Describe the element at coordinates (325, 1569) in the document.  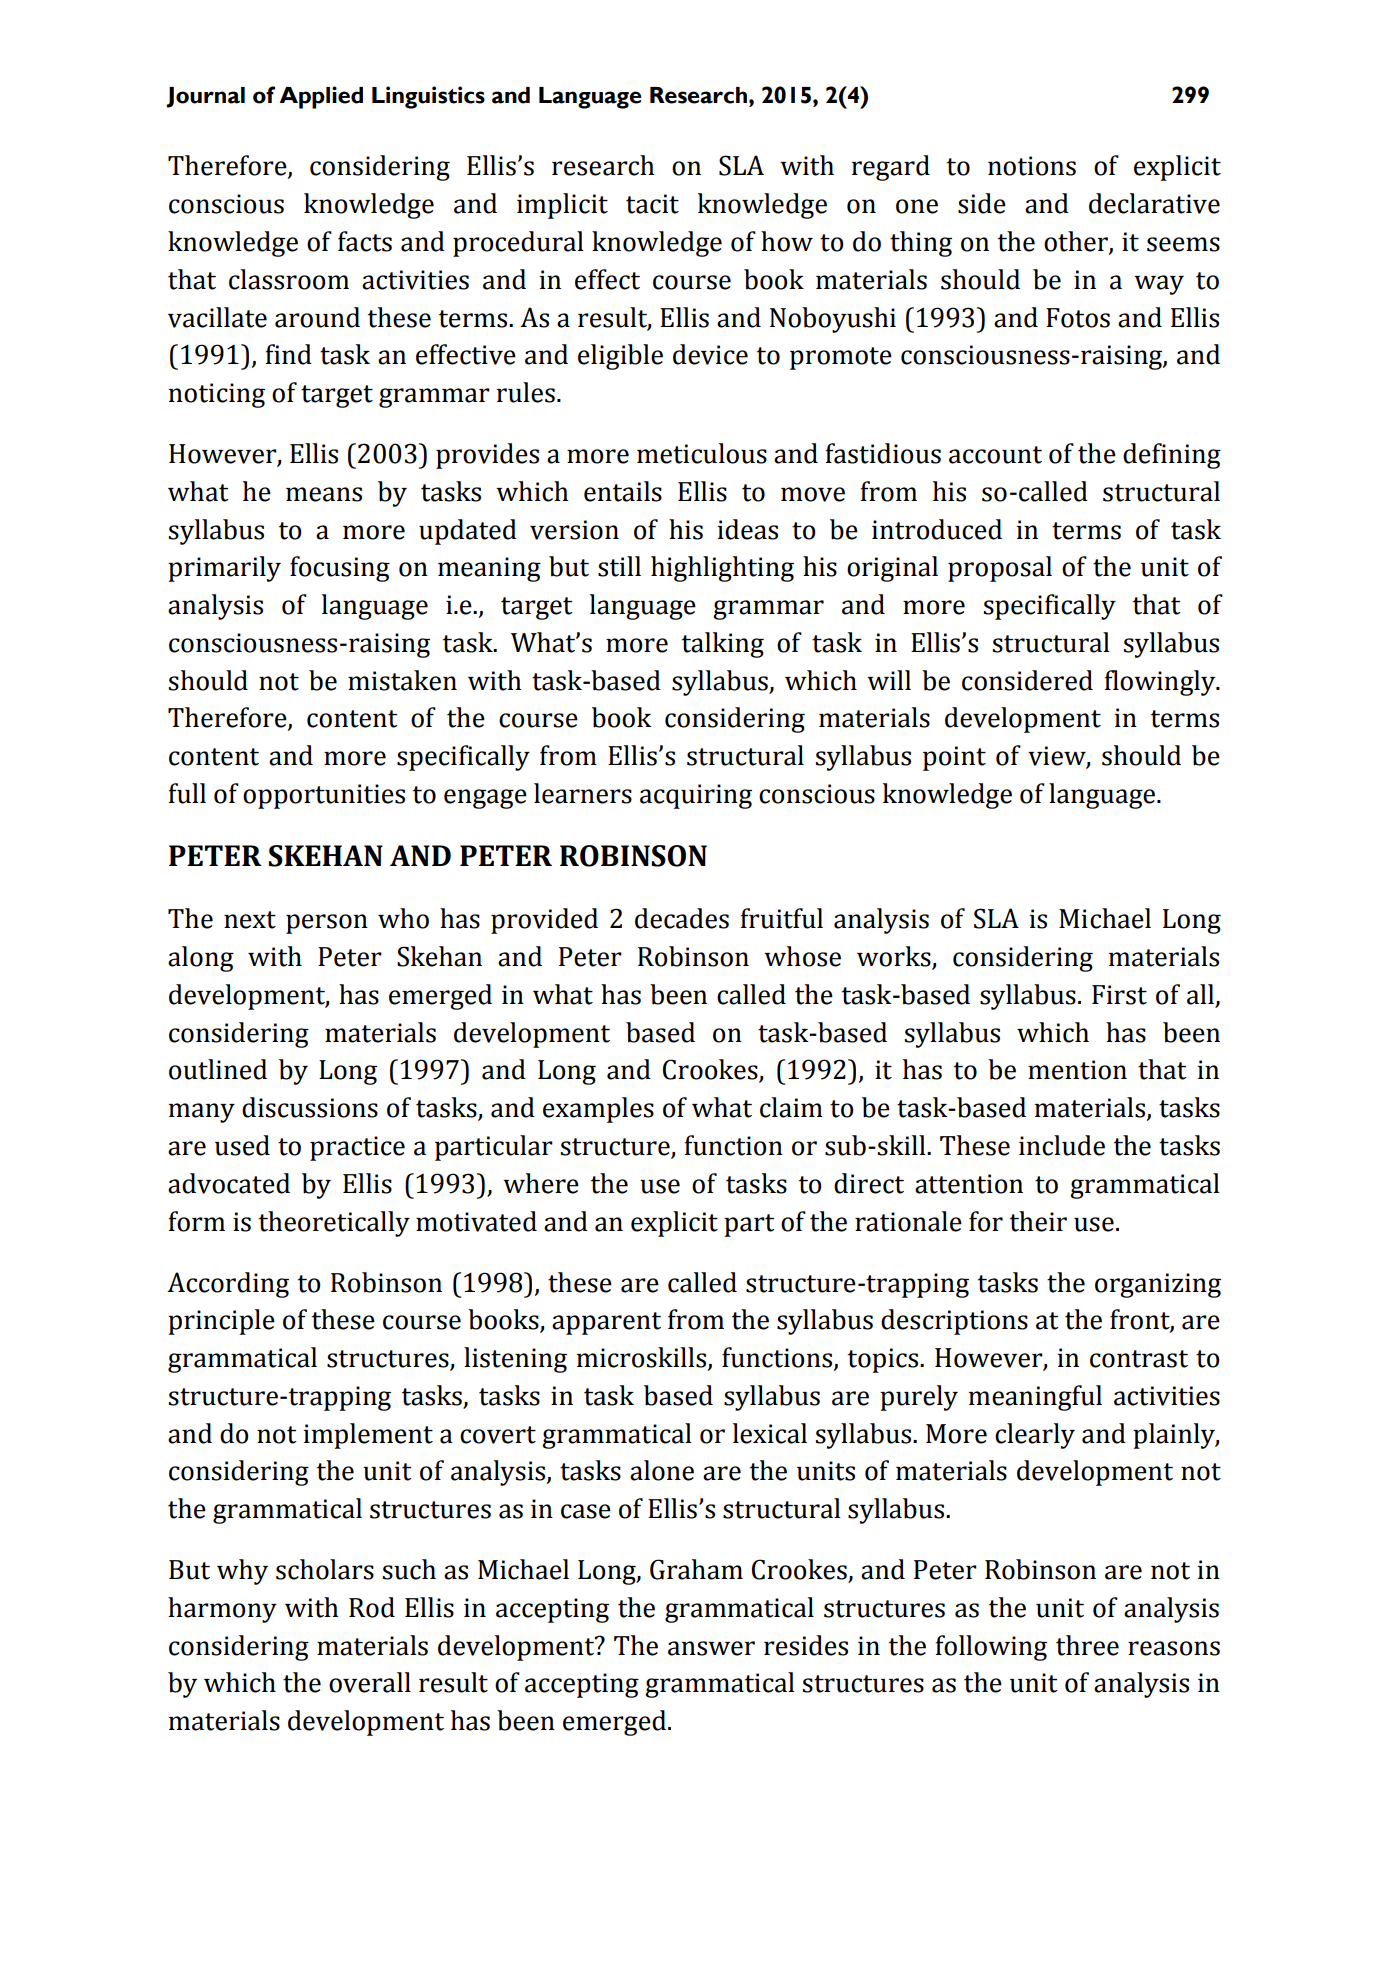
I see `scholars` at that location.
